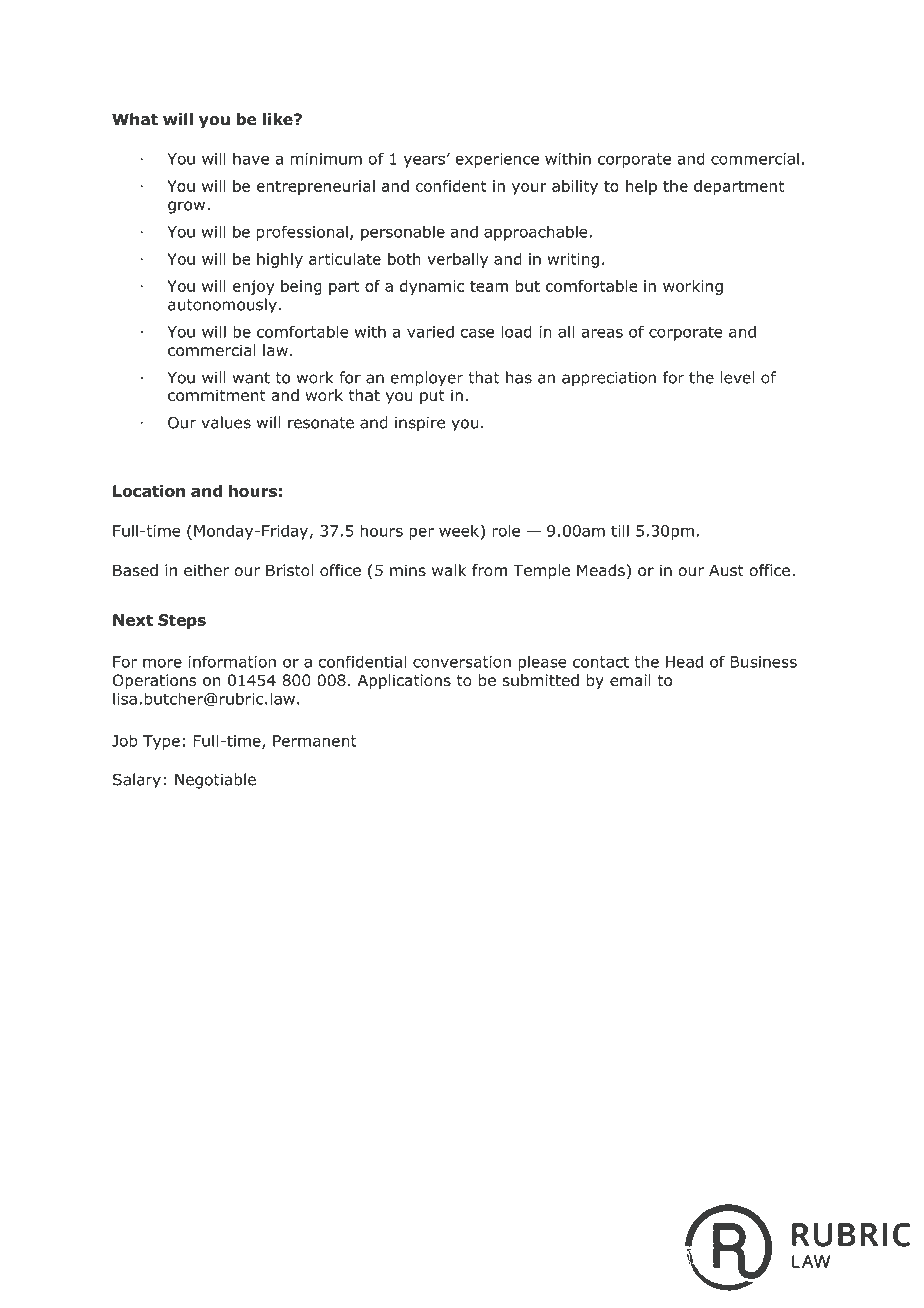 This screenshot has height=1308, width=924. I want to click on want, so click(251, 378).
